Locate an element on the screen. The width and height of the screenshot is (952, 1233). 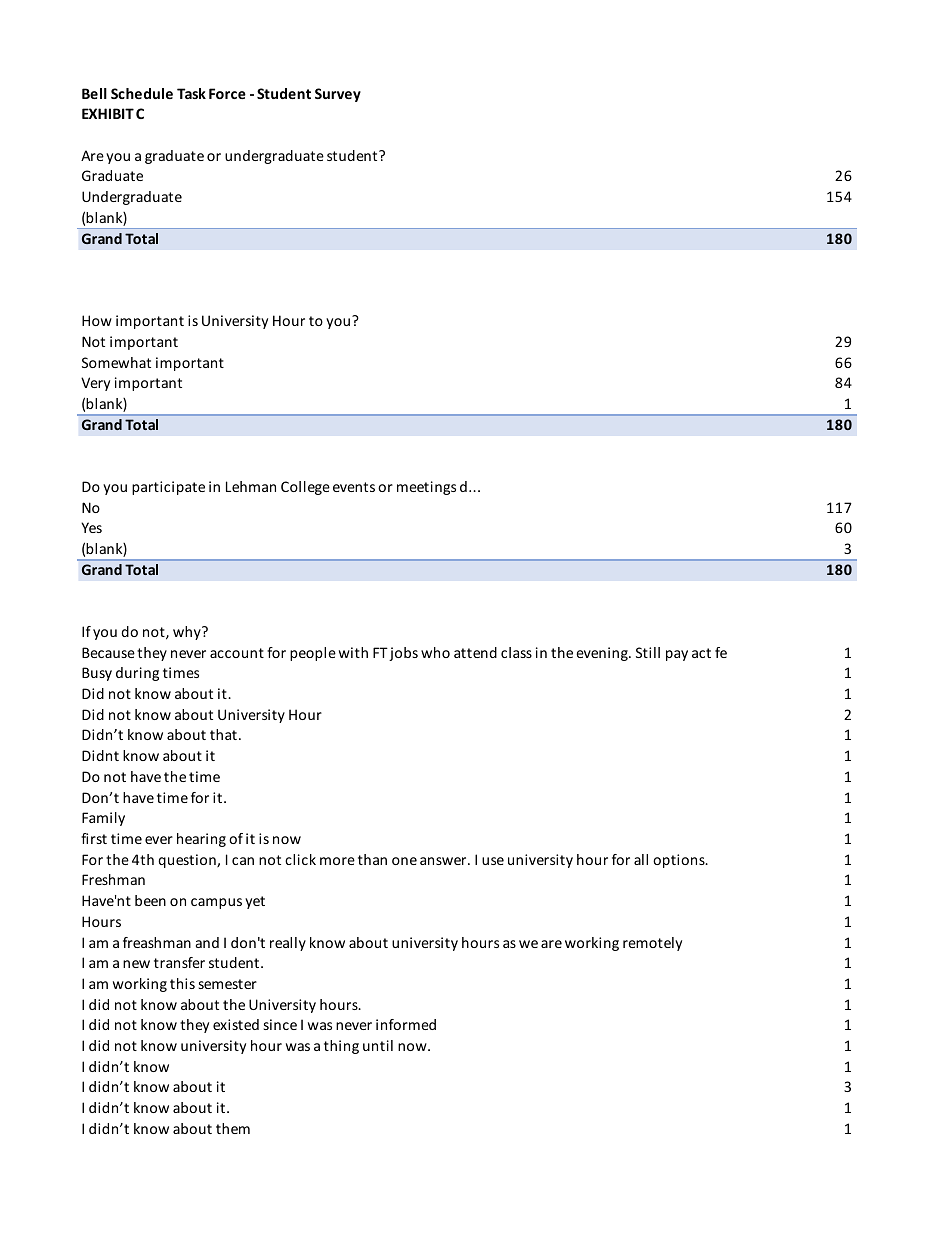
events is located at coordinates (354, 487).
